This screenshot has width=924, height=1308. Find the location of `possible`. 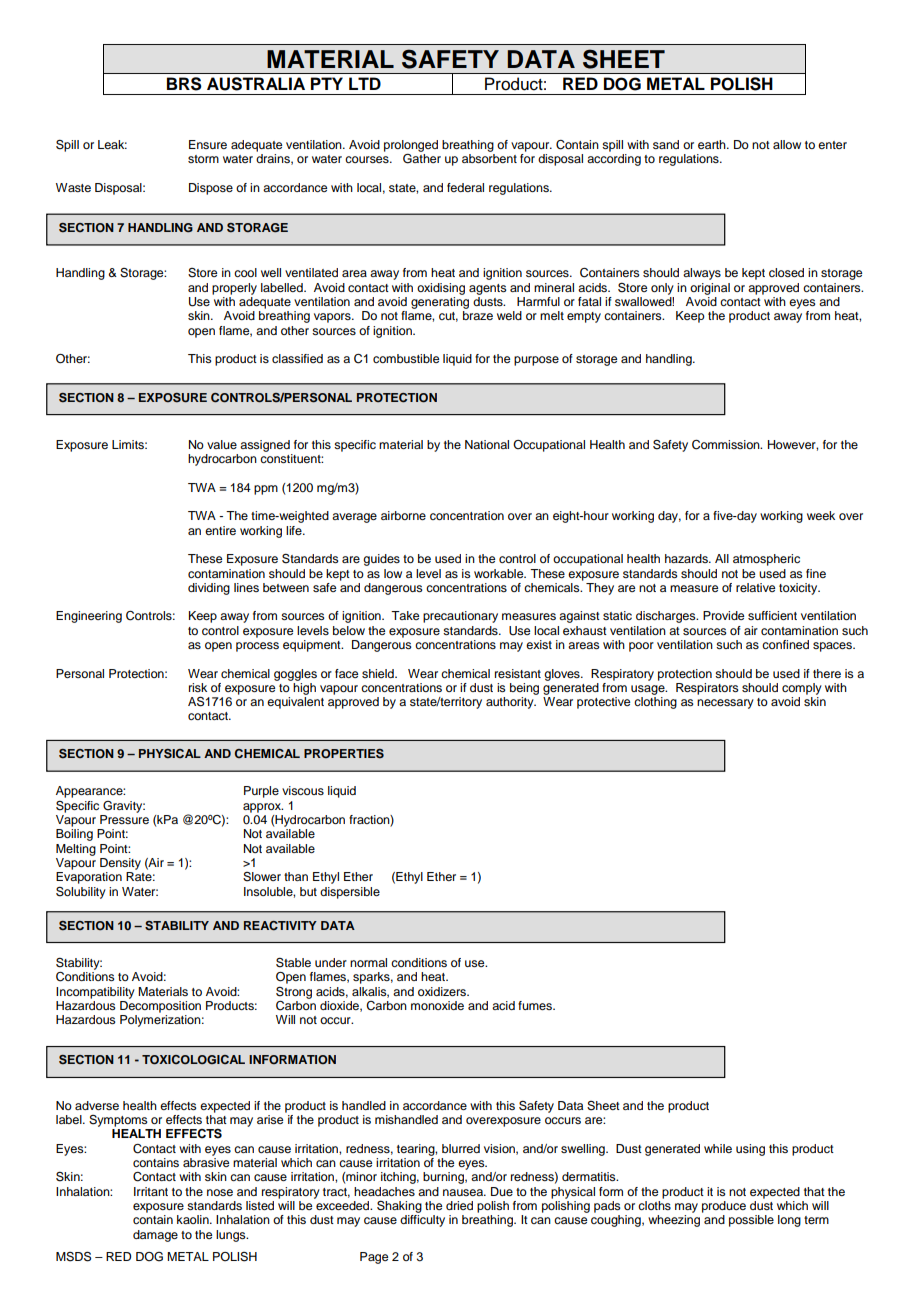

possible is located at coordinates (751, 1221).
